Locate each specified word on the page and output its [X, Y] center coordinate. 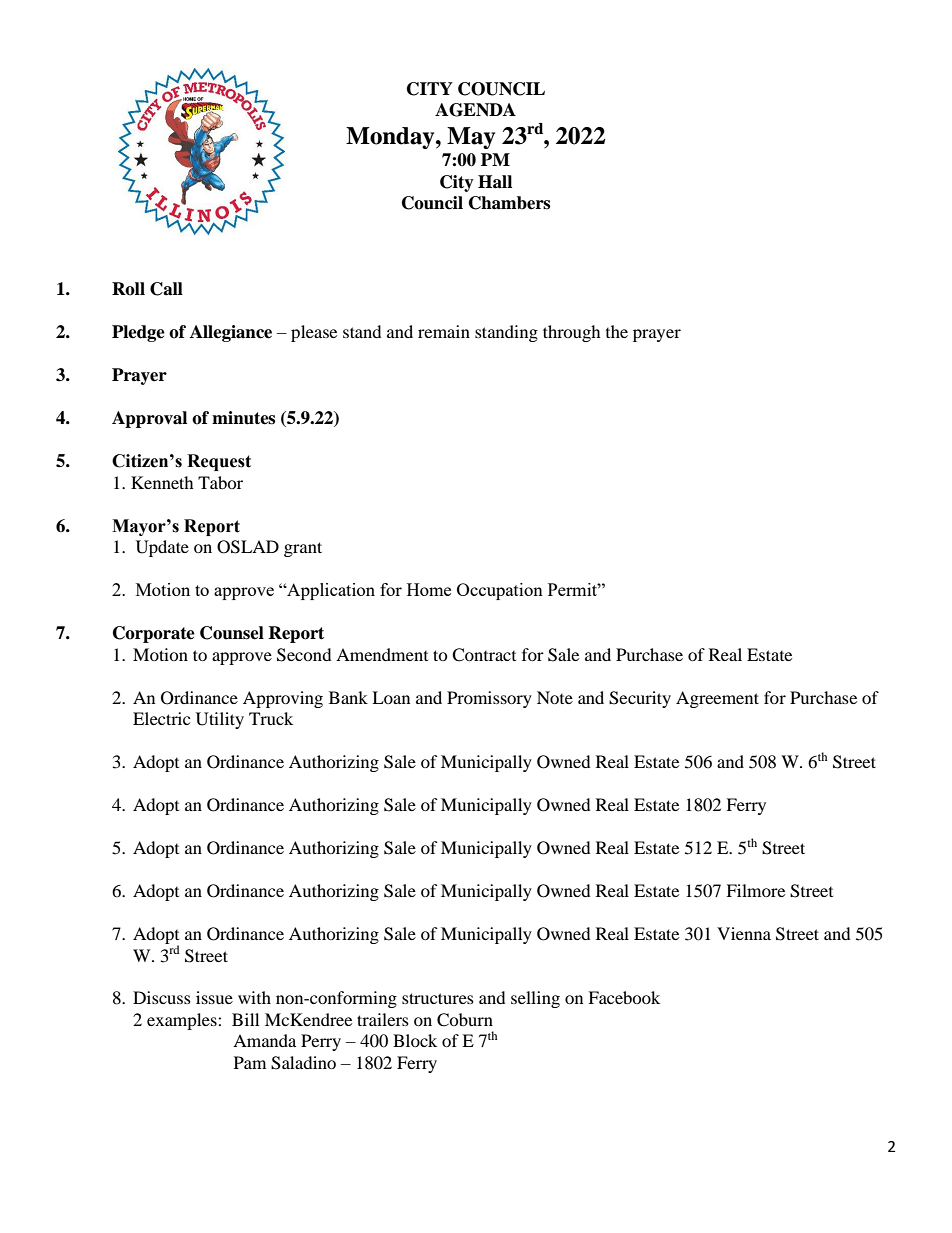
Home [429, 589]
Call [166, 289]
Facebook [624, 997]
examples [183, 1021]
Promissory [489, 699]
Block [415, 1040]
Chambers [509, 203]
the [617, 331]
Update [162, 548]
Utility [220, 720]
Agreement [717, 699]
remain [444, 331]
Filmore [755, 890]
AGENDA [475, 110]
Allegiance [231, 333]
